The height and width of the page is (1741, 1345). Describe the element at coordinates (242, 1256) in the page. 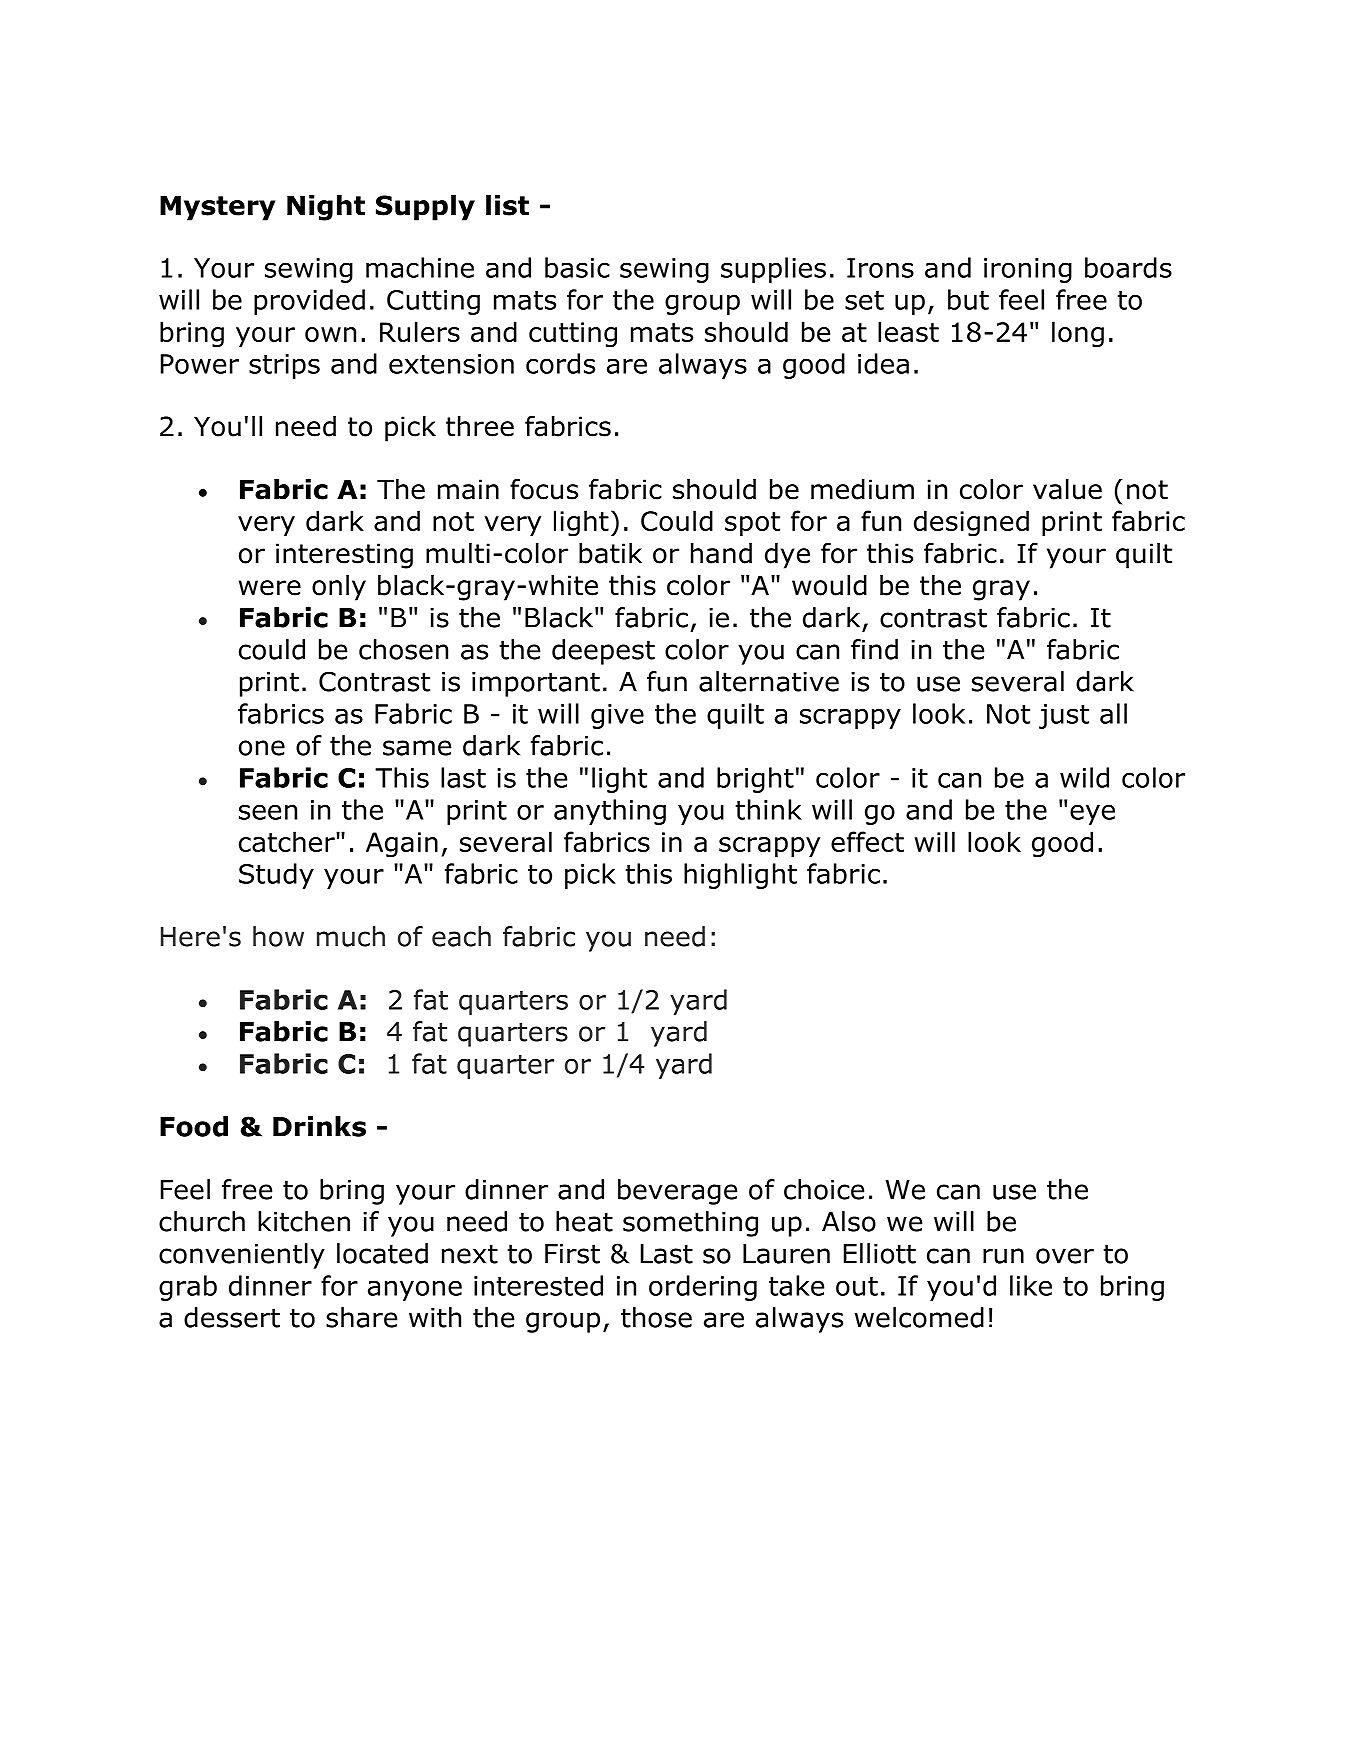

I see `conveniently` at that location.
